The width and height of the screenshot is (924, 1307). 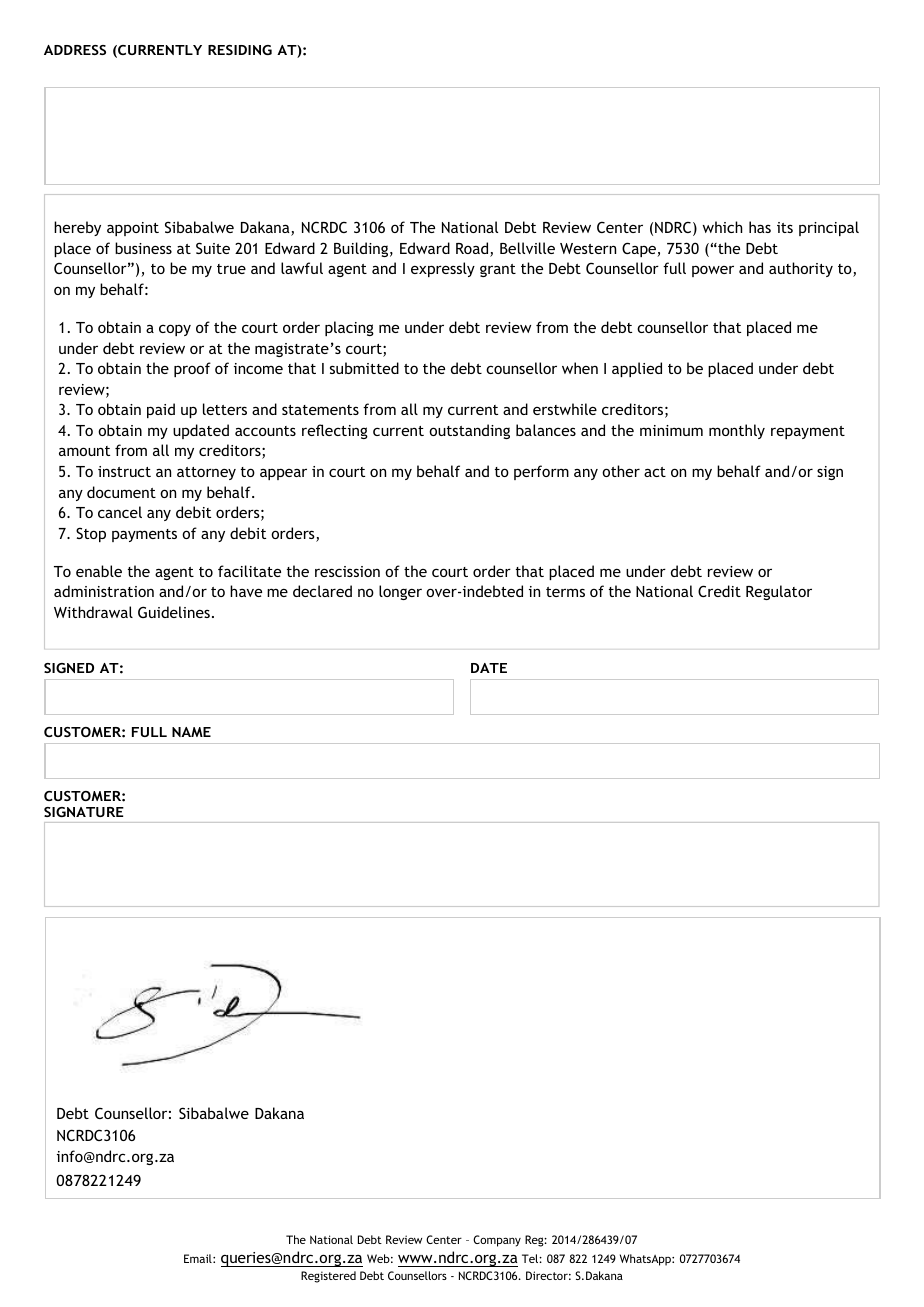 What do you see at coordinates (199, 1258) in the screenshot?
I see `Email` at bounding box center [199, 1258].
